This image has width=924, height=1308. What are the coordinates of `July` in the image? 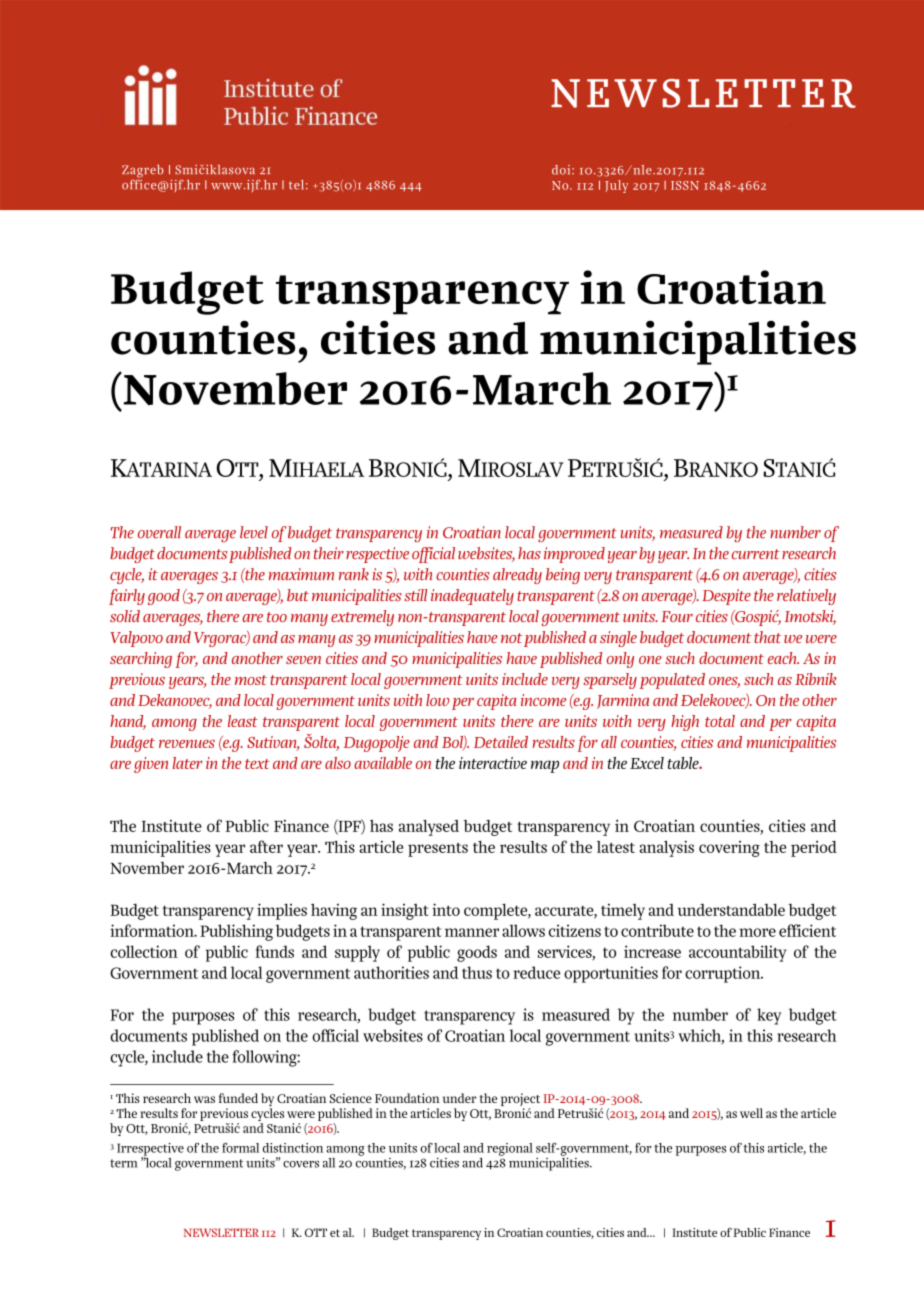 It's located at (616, 186).
